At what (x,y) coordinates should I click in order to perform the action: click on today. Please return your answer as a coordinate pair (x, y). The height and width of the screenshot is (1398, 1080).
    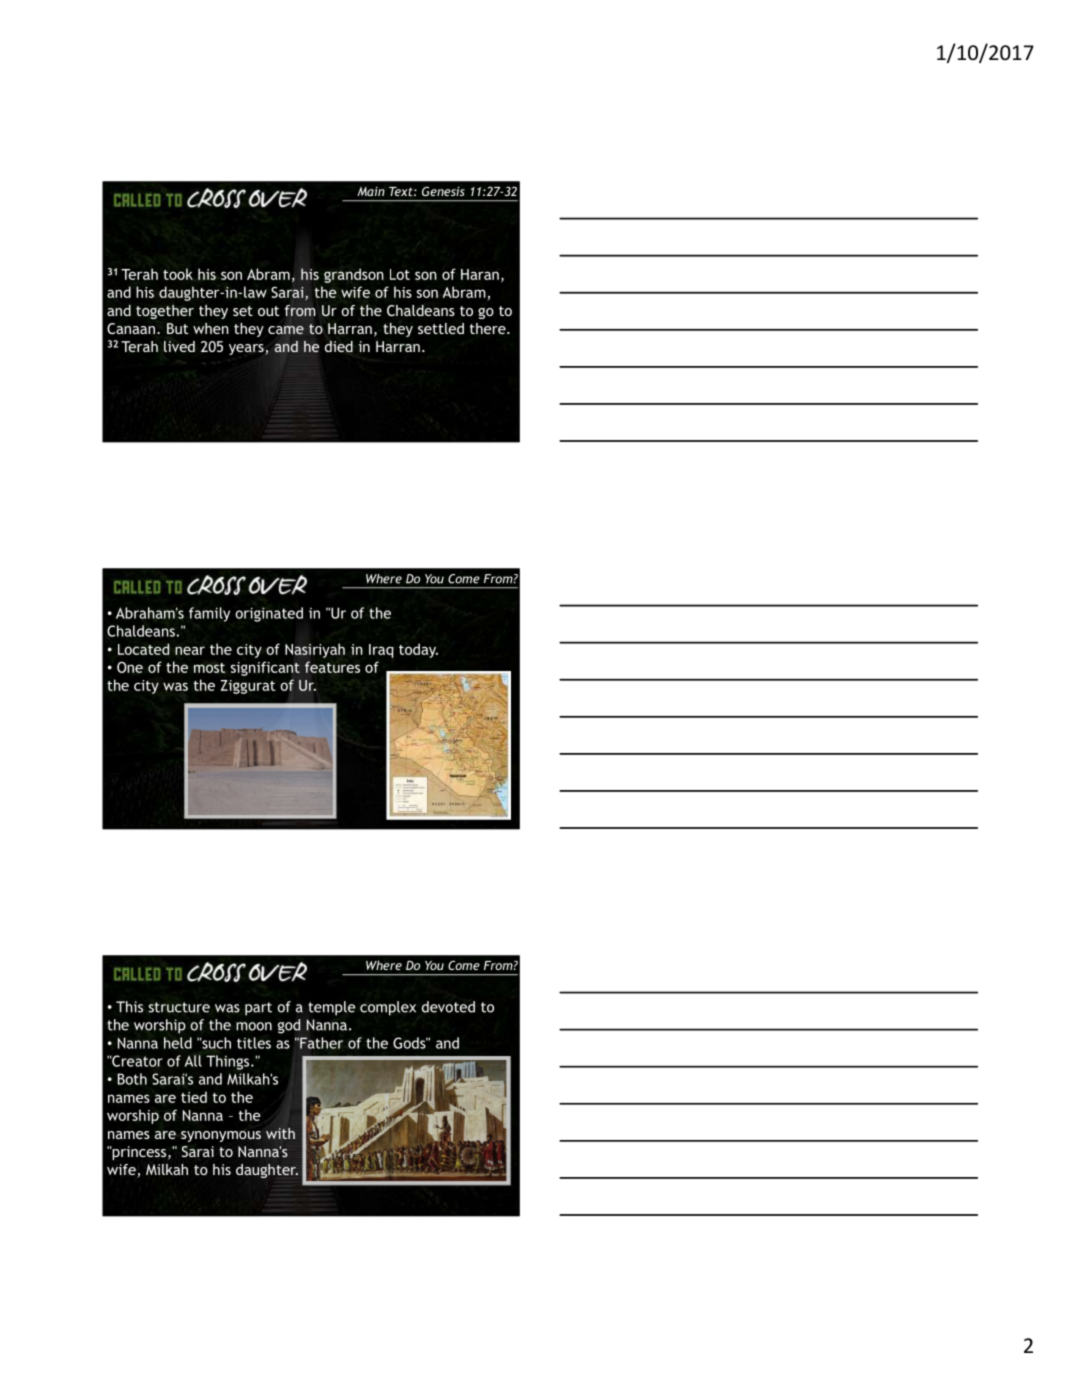
    Looking at the image, I should click on (418, 650).
